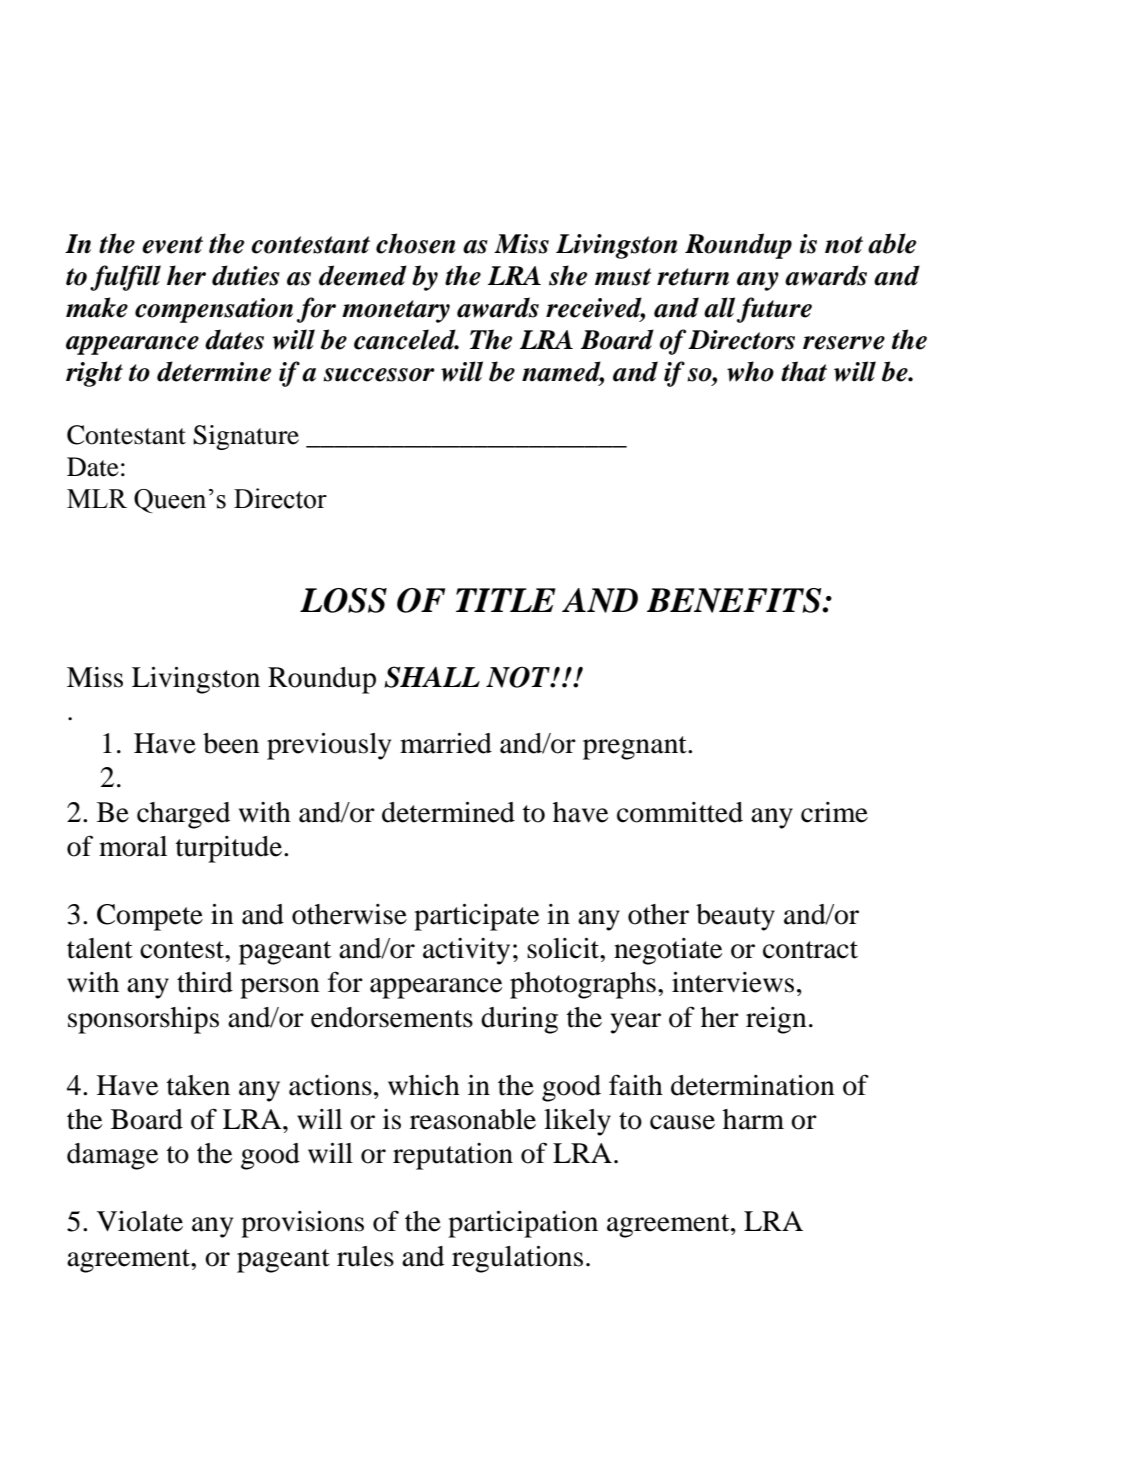 The image size is (1136, 1470). Describe the element at coordinates (172, 245) in the document. I see `event` at that location.
